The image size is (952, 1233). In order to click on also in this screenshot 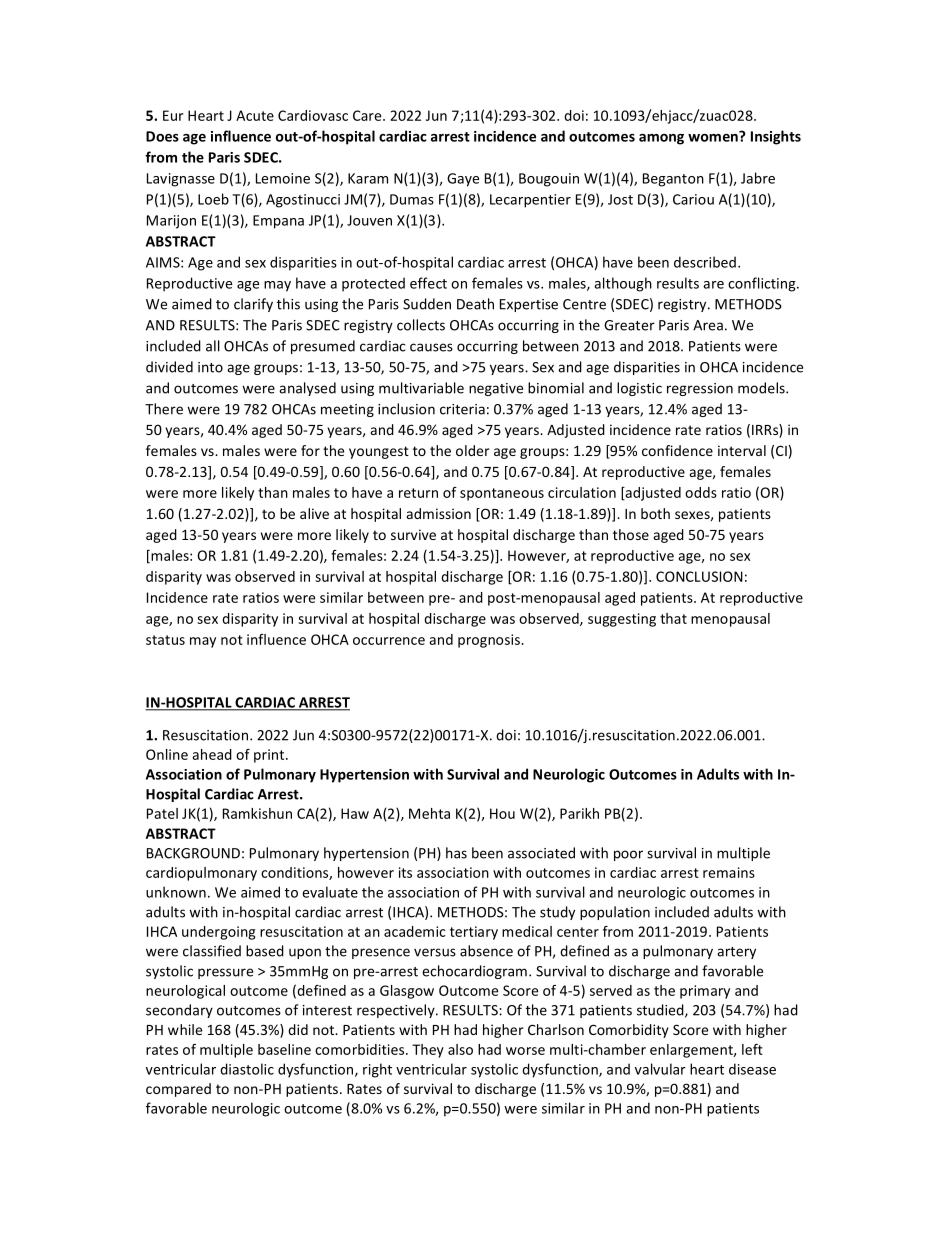, I will do `click(460, 1049)`.
